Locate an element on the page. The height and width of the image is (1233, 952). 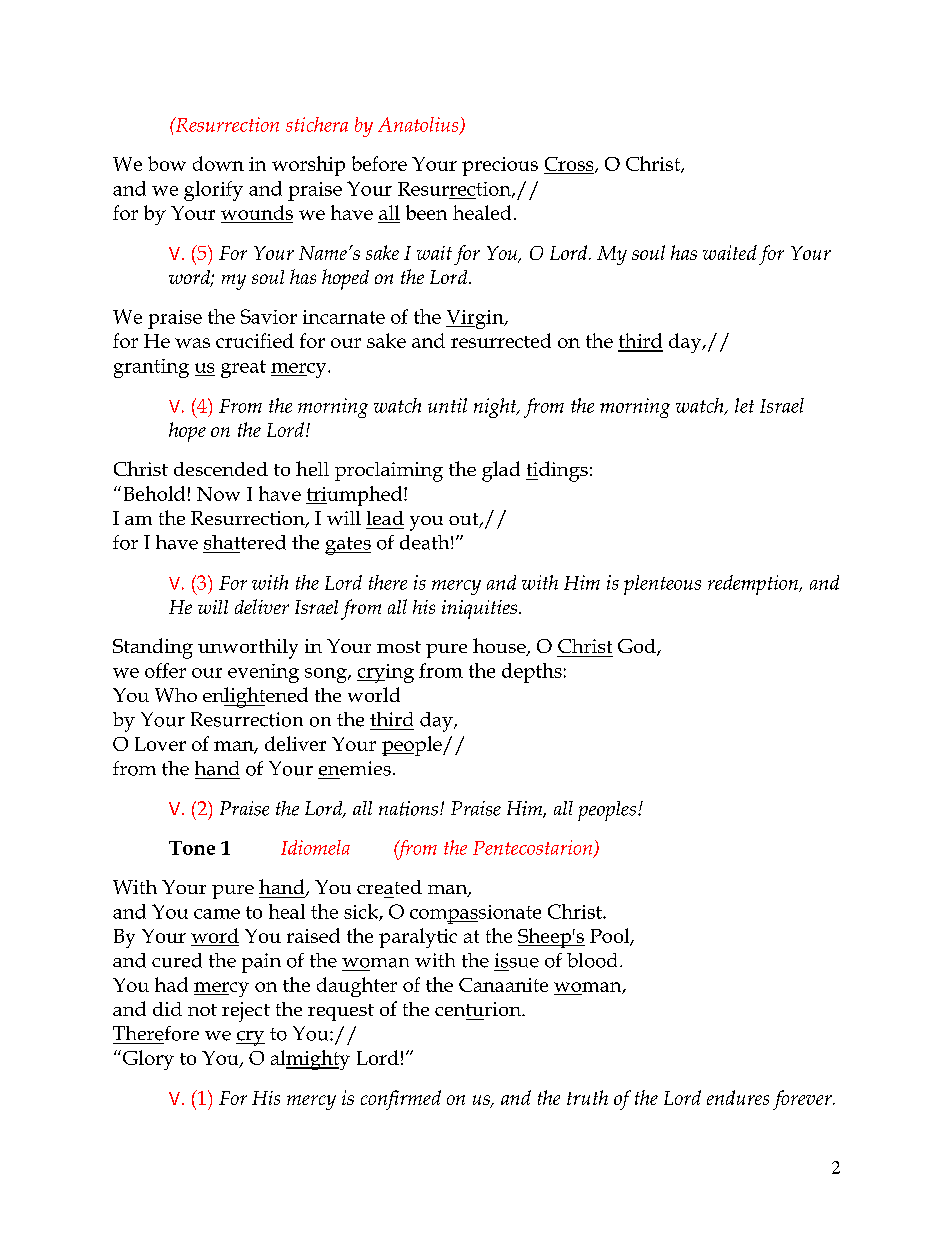
Cross is located at coordinates (570, 165).
